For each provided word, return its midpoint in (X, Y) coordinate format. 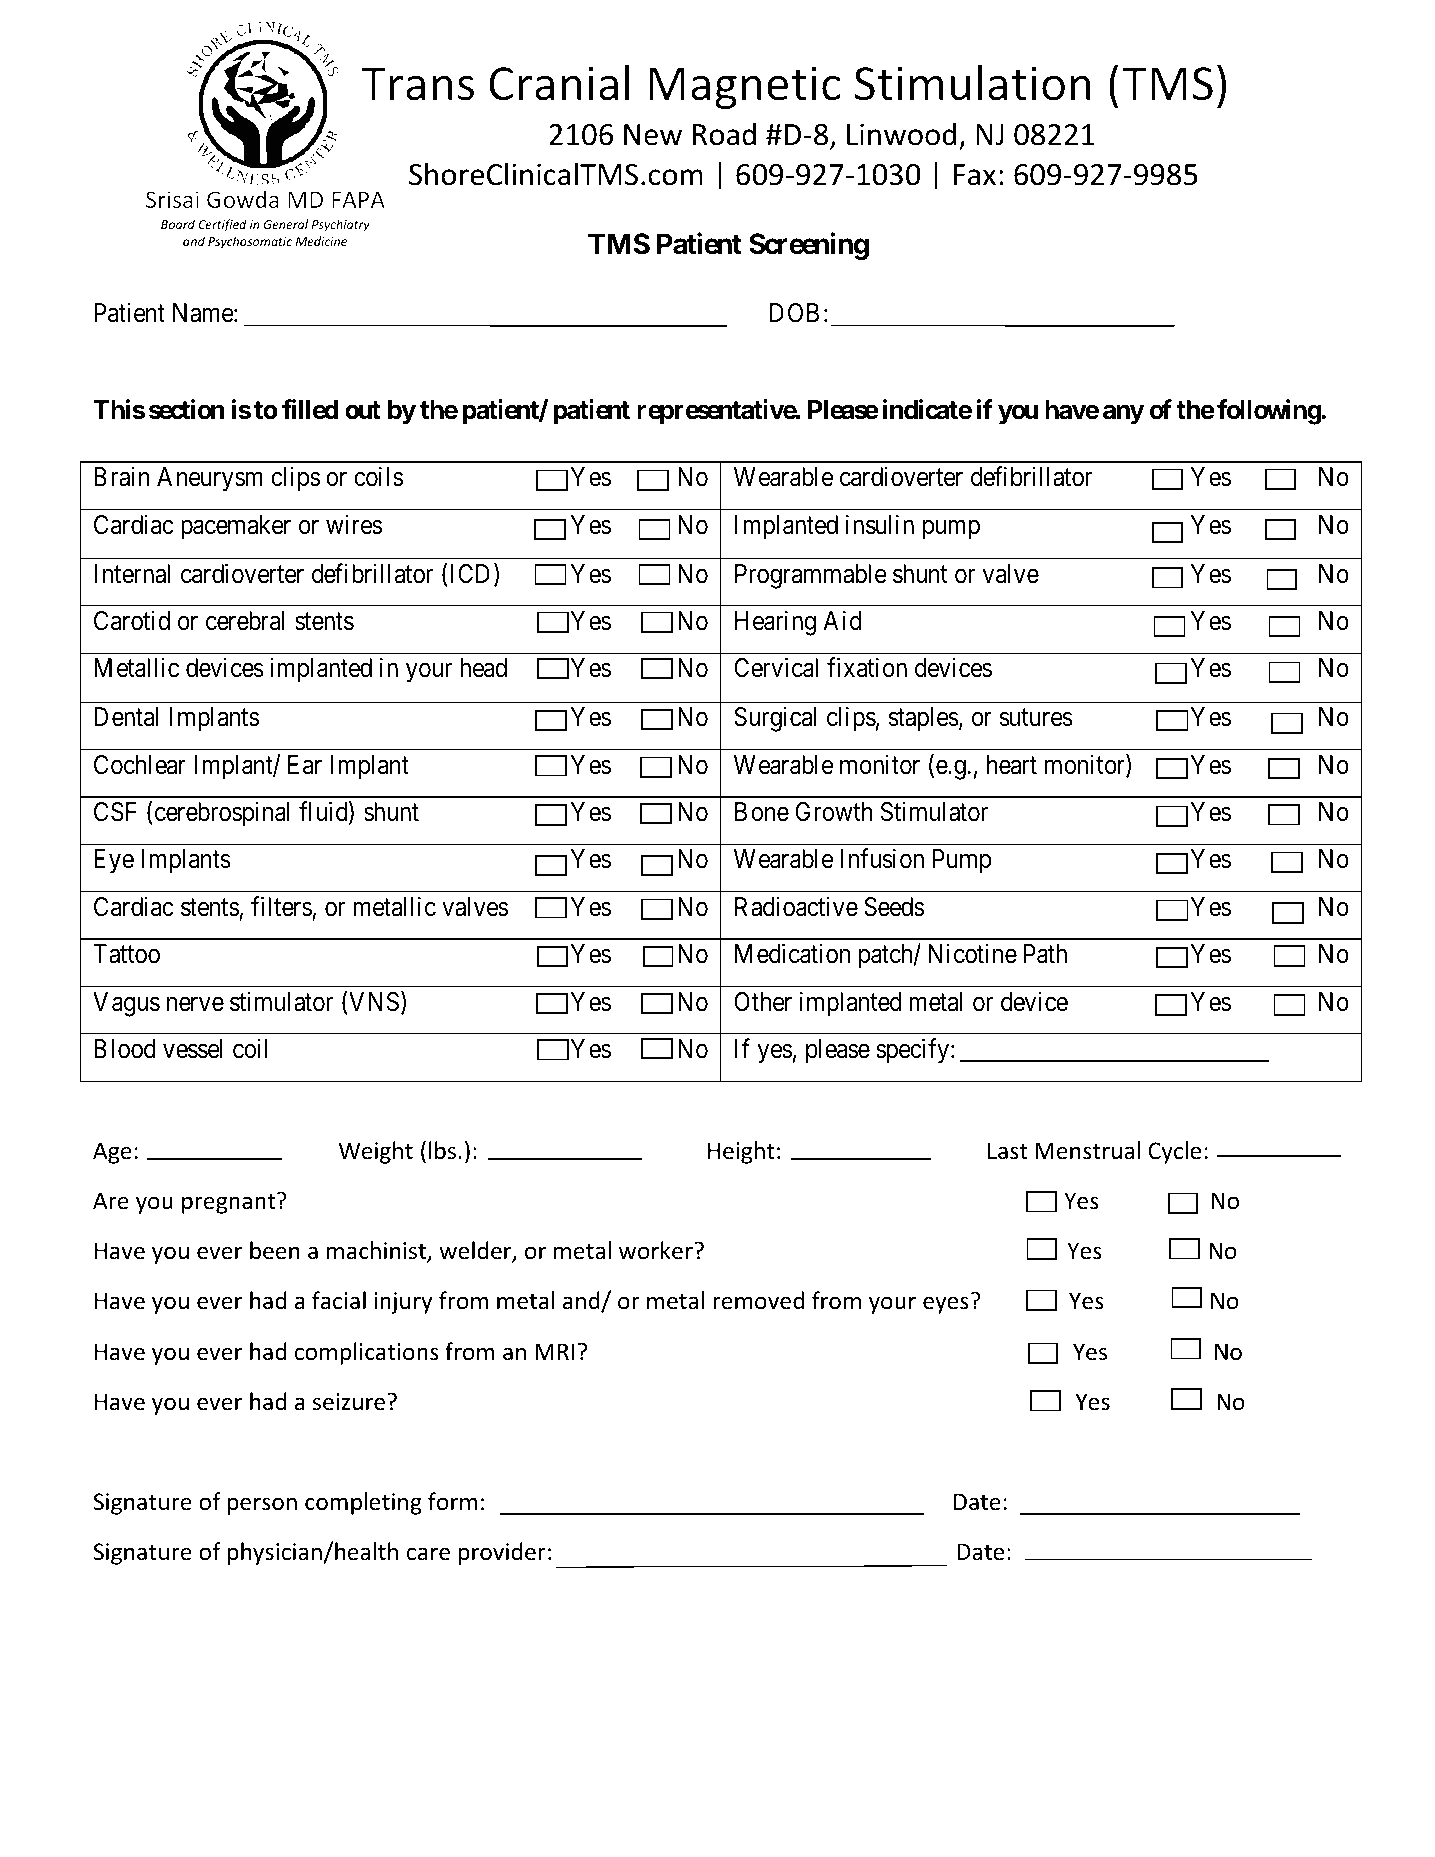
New (653, 135)
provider (502, 1553)
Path (1045, 954)
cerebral (245, 621)
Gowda (243, 199)
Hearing (775, 623)
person (262, 1506)
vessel (192, 1049)
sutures (1036, 718)
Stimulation (973, 83)
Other (763, 1002)
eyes (946, 1305)
